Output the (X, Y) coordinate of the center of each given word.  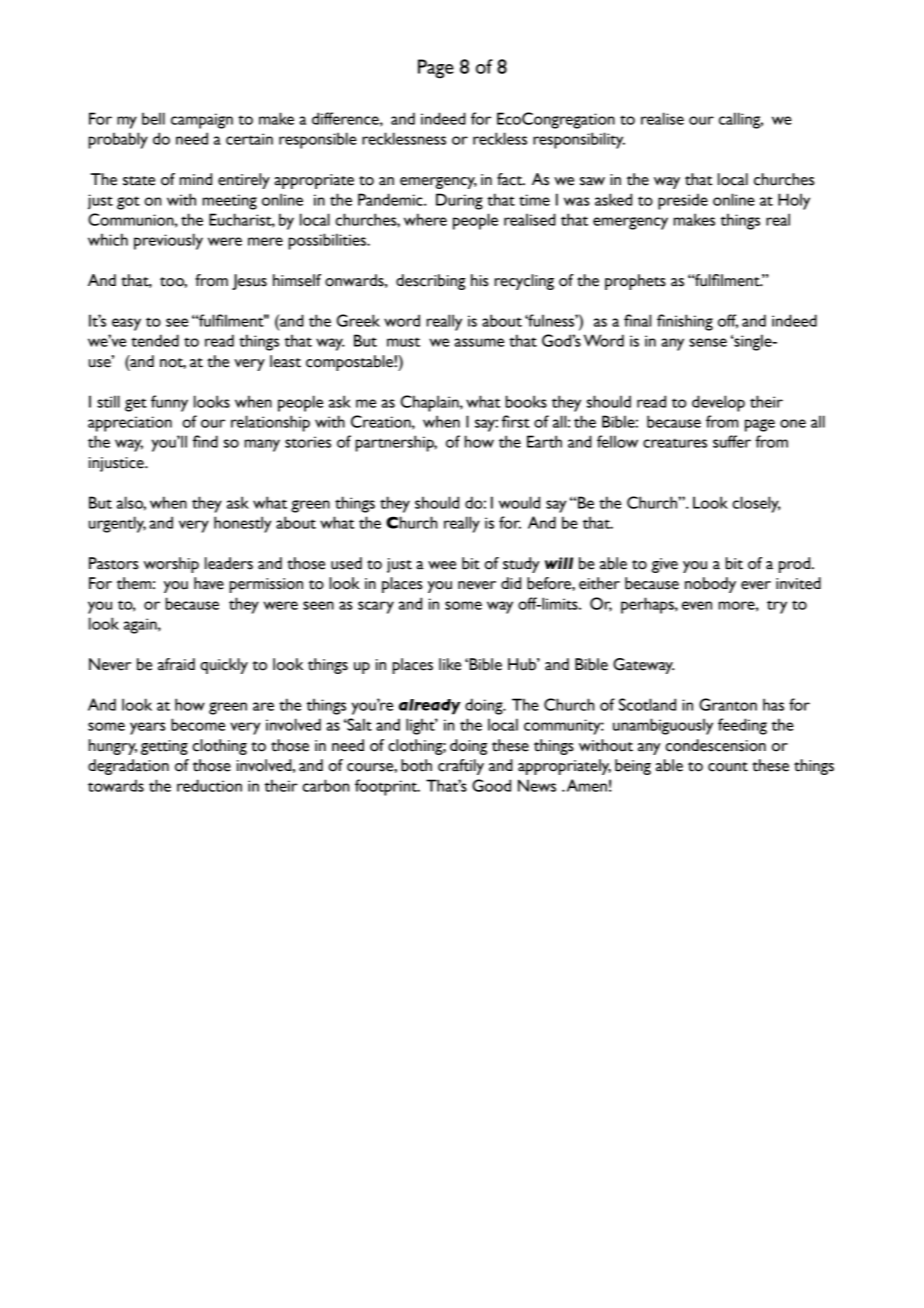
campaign (202, 121)
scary (376, 607)
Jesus (249, 282)
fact (511, 179)
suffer (732, 441)
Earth (544, 441)
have (209, 583)
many (262, 445)
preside (683, 201)
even (697, 605)
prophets (635, 282)
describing (431, 282)
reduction (209, 785)
